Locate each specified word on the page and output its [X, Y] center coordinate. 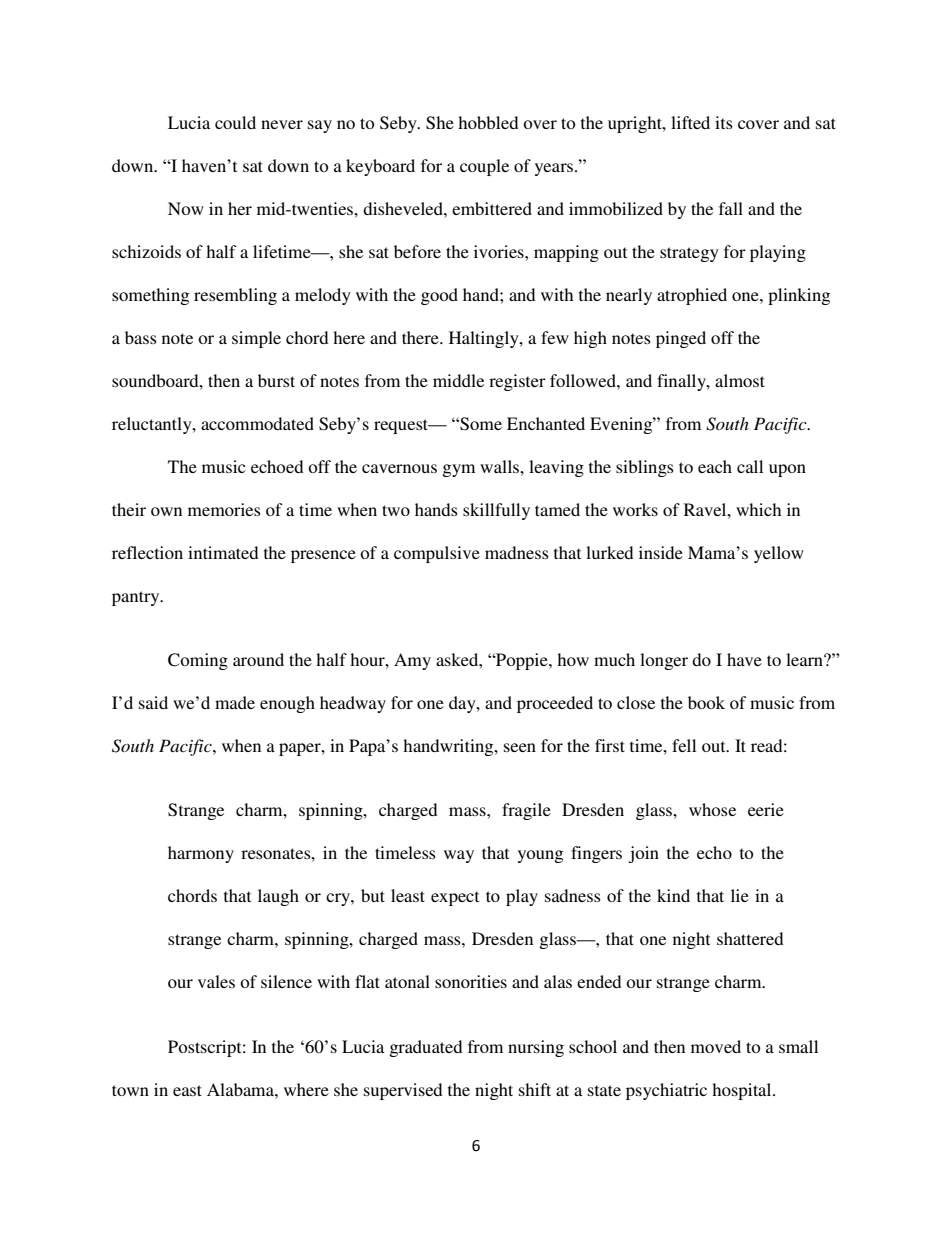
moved [716, 1046]
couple [484, 167]
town [130, 1090]
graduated [425, 1048]
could [235, 122]
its [724, 122]
